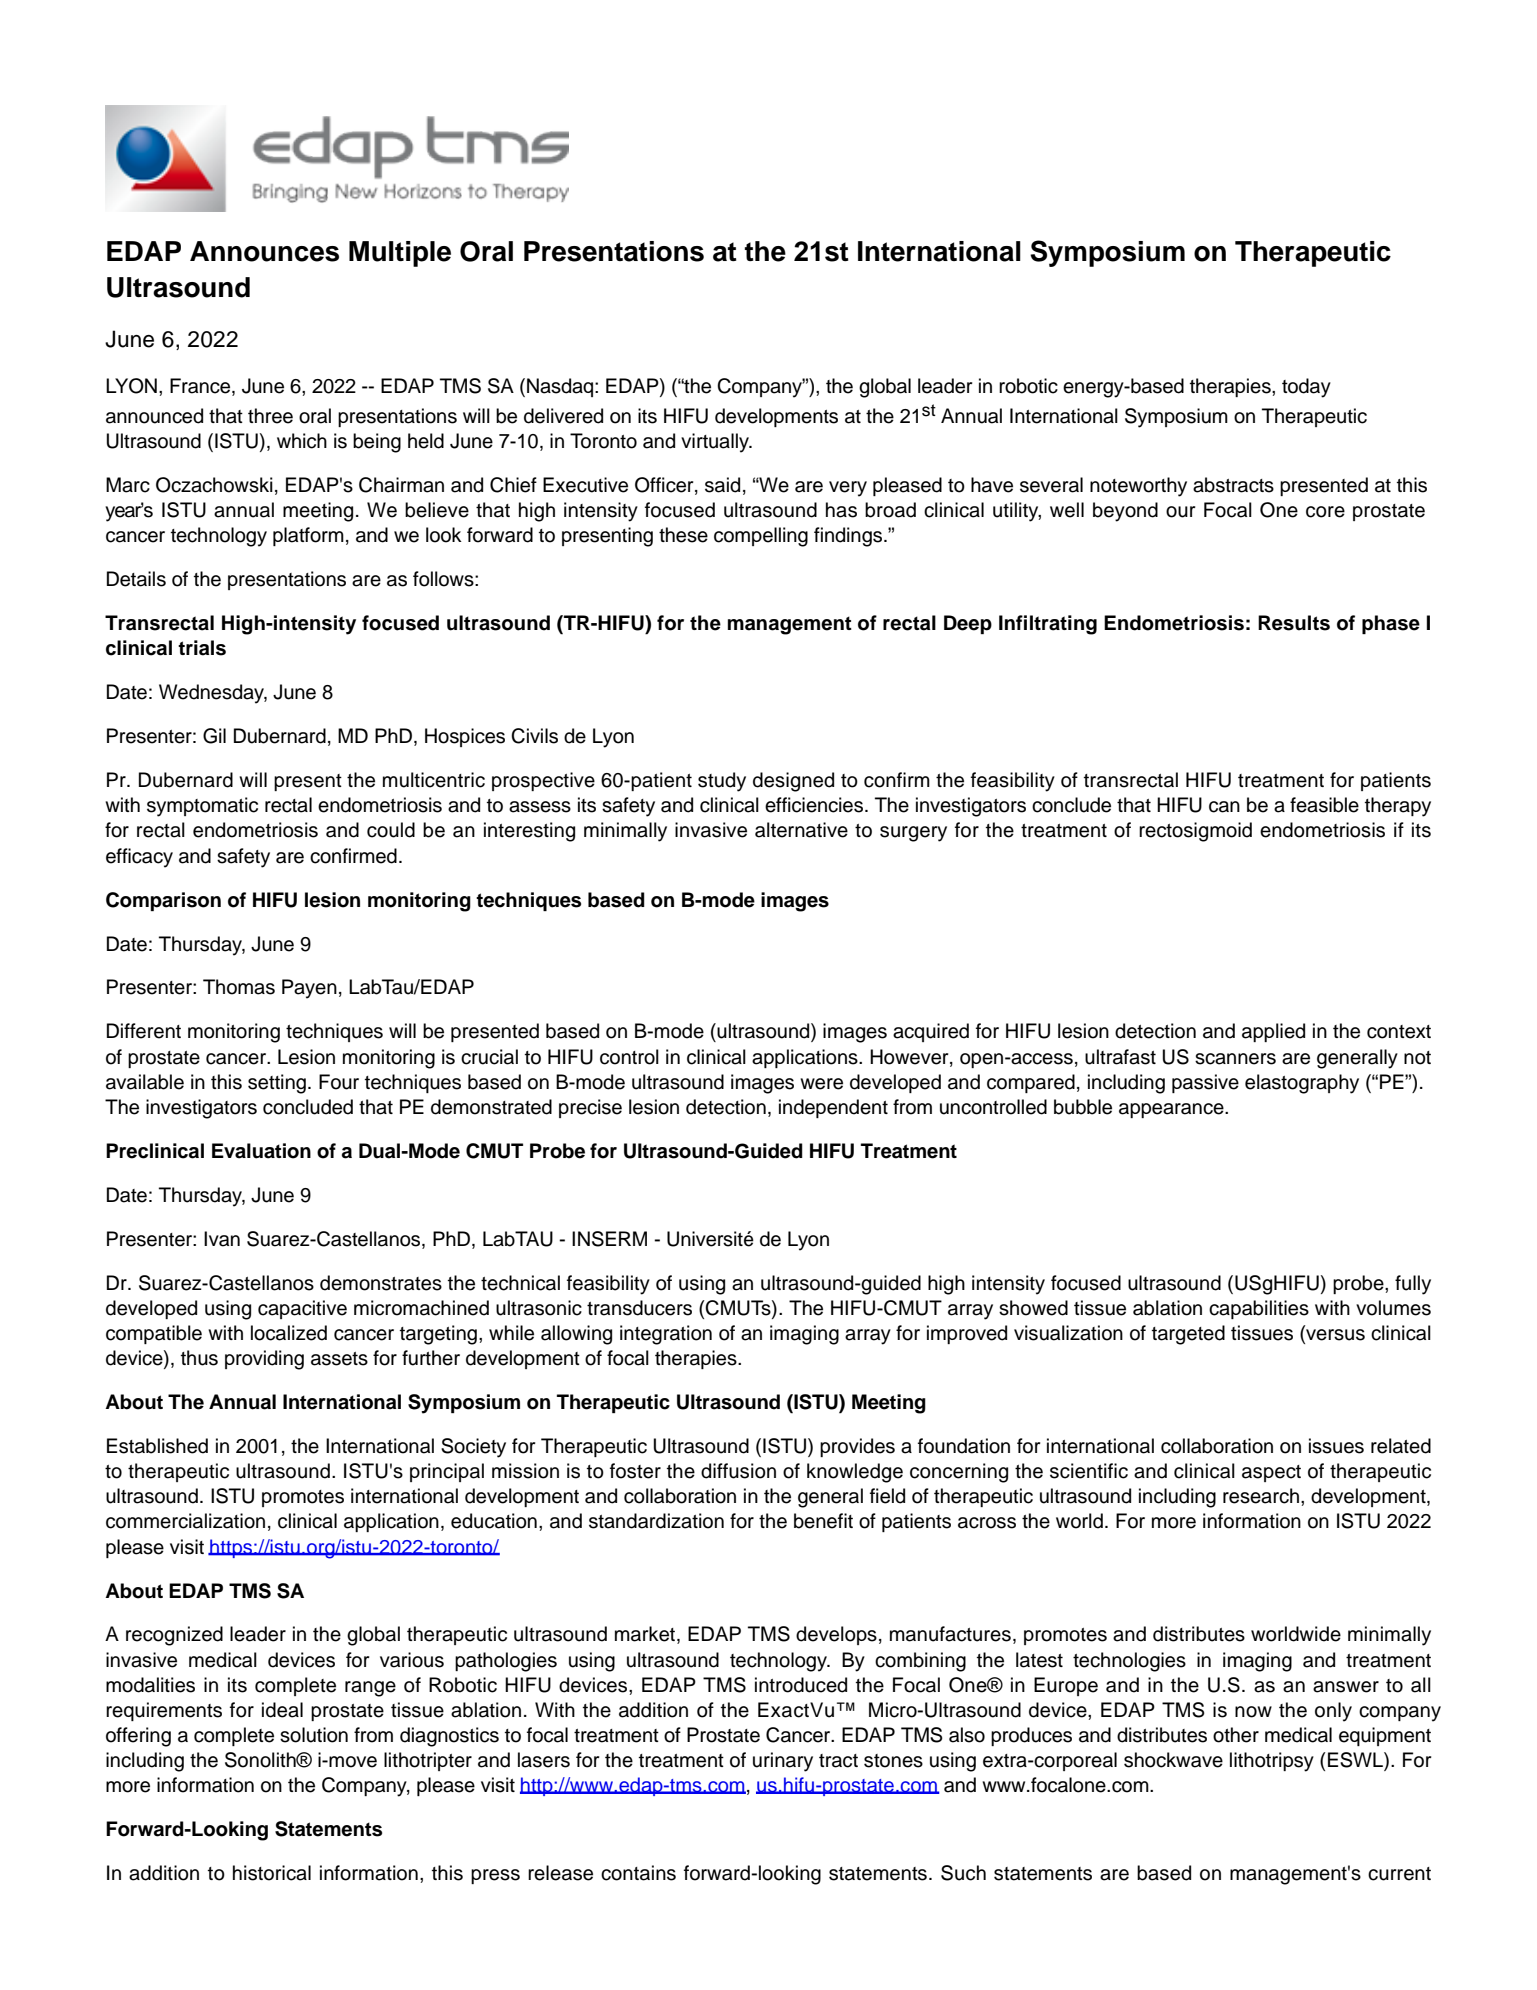 The width and height of the screenshot is (1537, 1990). Describe the element at coordinates (801, 830) in the screenshot. I see `alternative` at that location.
